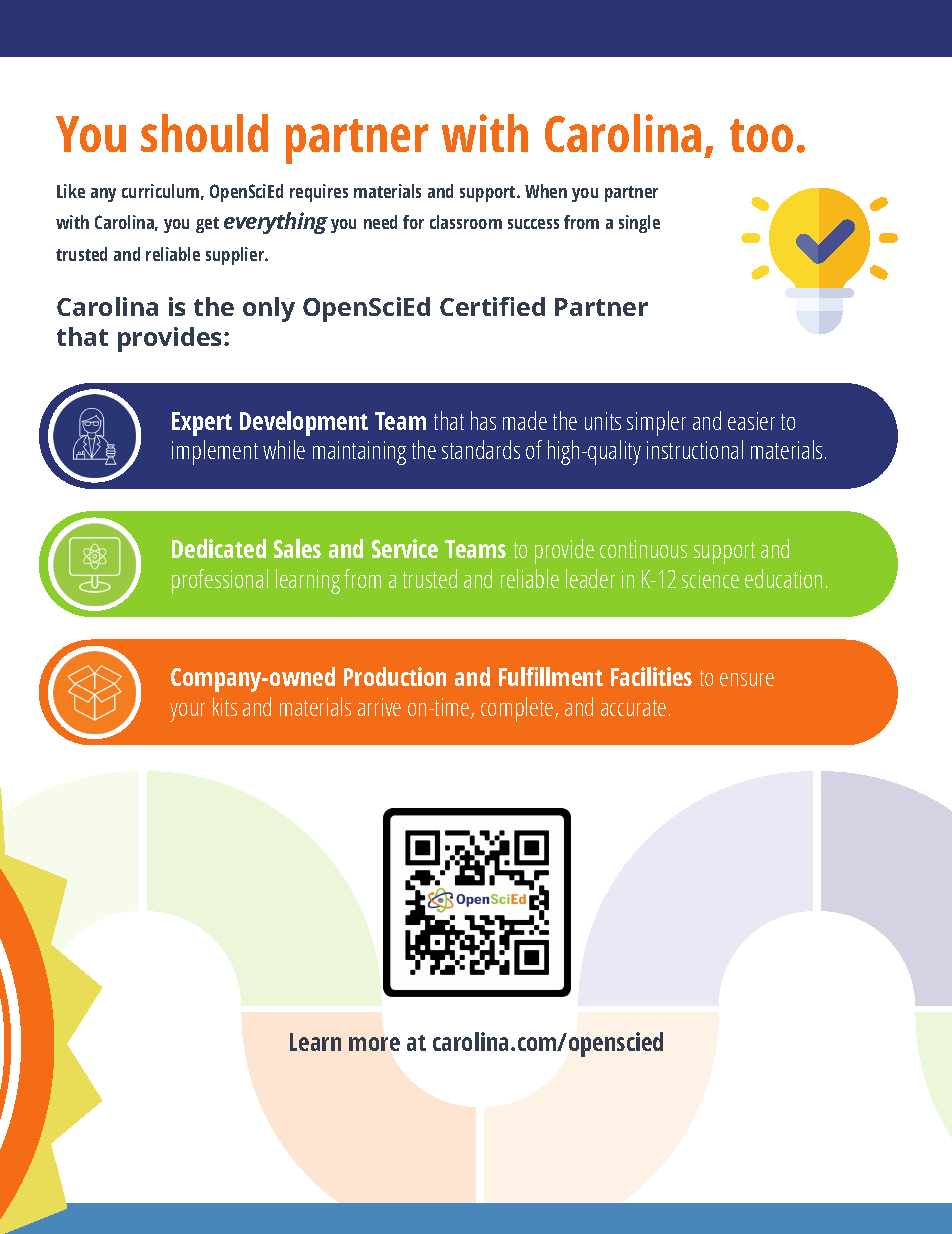 The height and width of the screenshot is (1234, 952). What do you see at coordinates (483, 420) in the screenshot?
I see `has` at bounding box center [483, 420].
